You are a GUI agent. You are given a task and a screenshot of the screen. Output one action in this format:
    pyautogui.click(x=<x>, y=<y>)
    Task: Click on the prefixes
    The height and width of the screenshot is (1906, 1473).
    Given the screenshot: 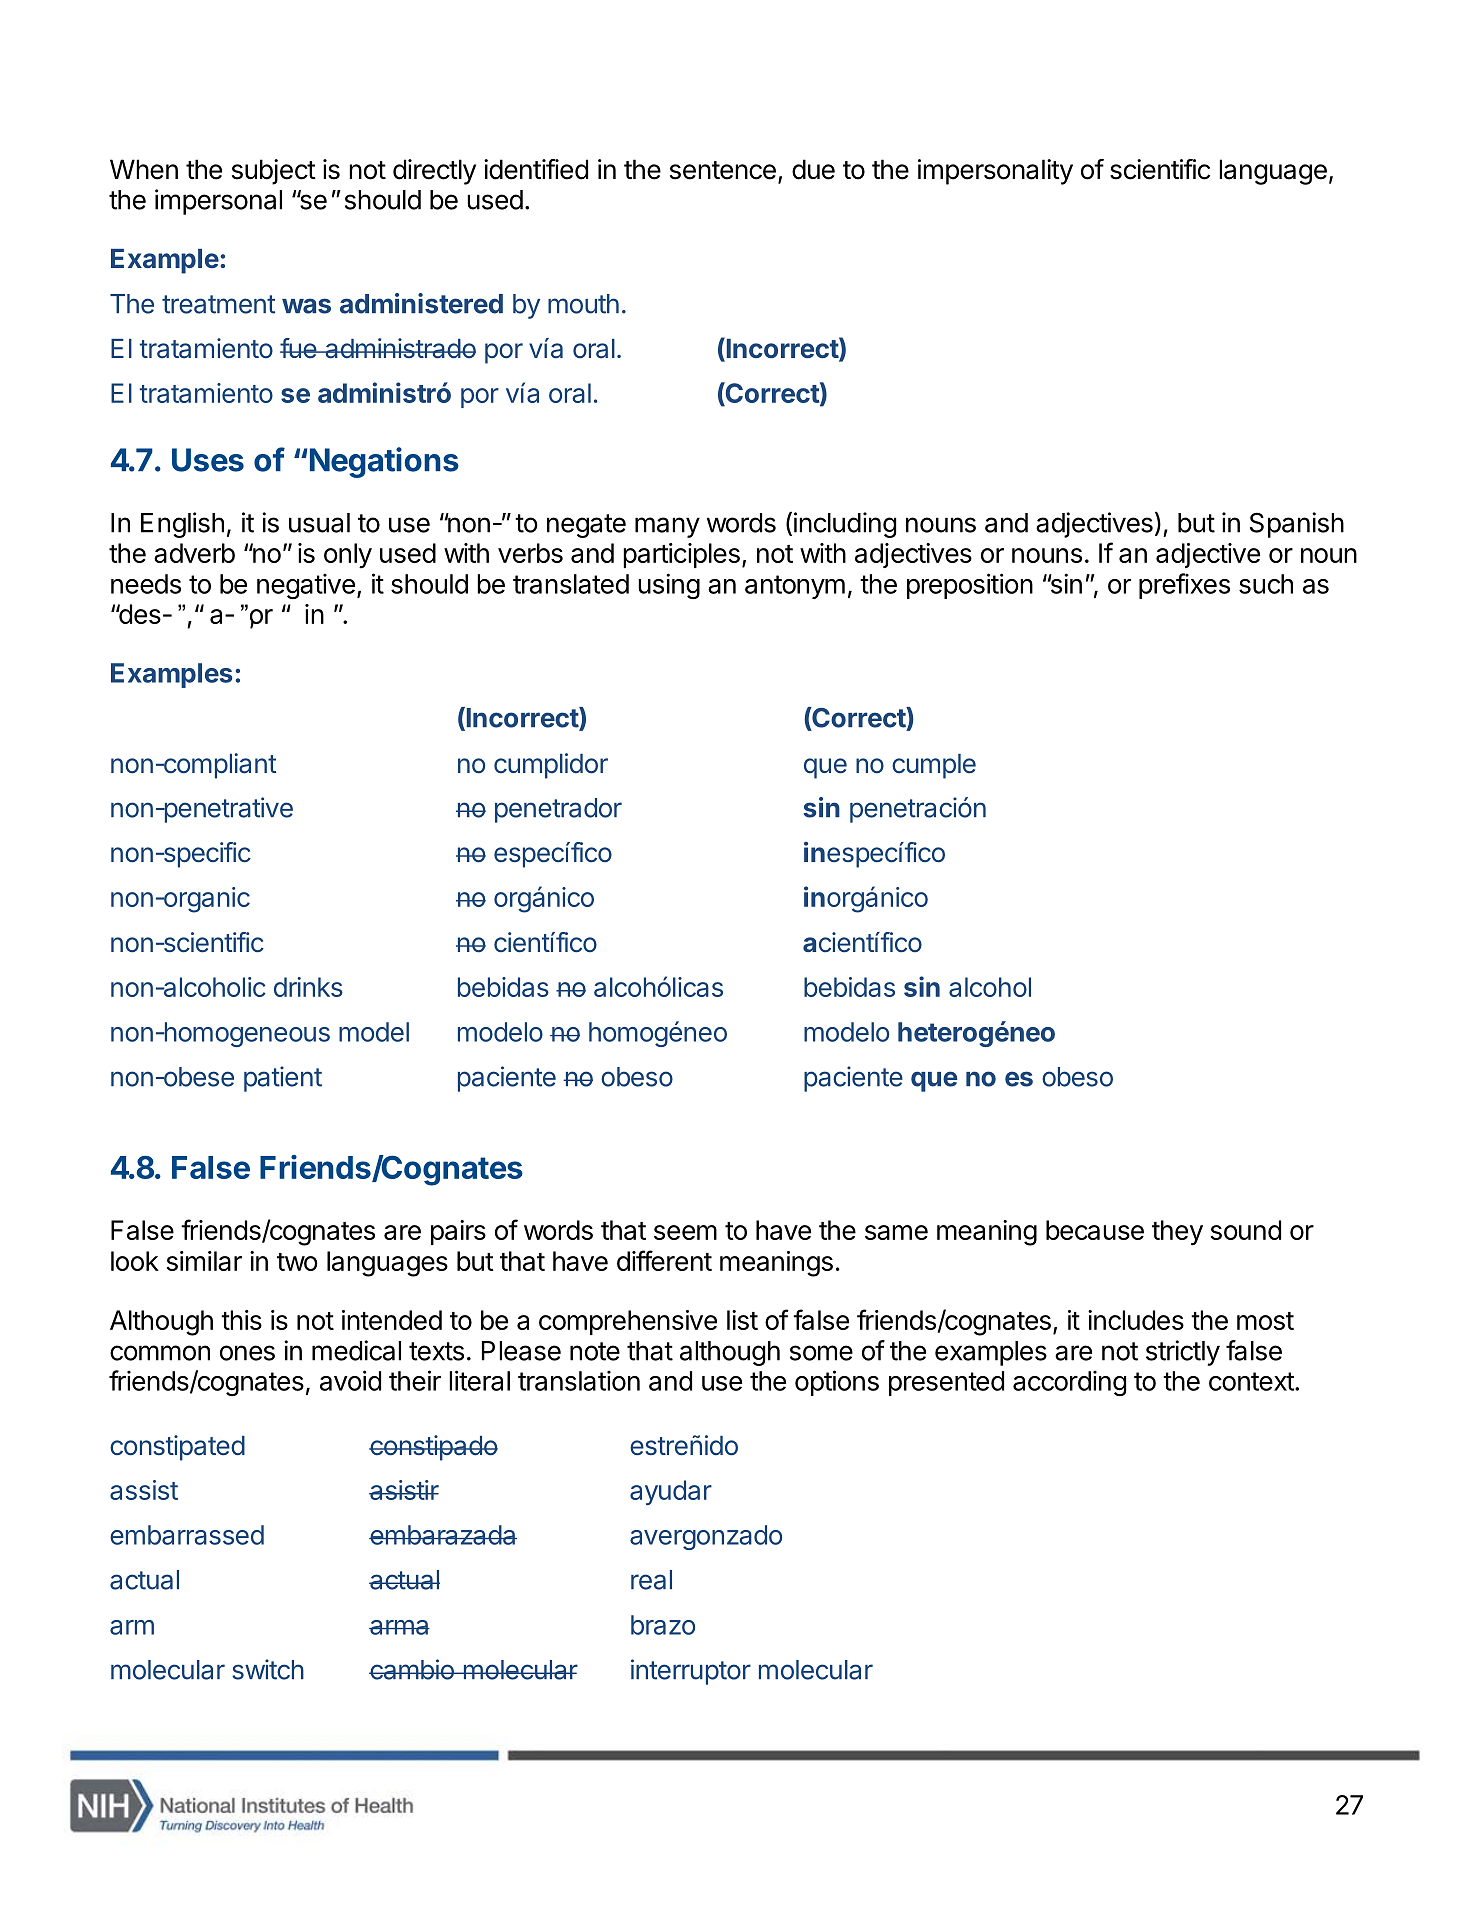 What is the action you would take?
    pyautogui.click(x=1184, y=586)
